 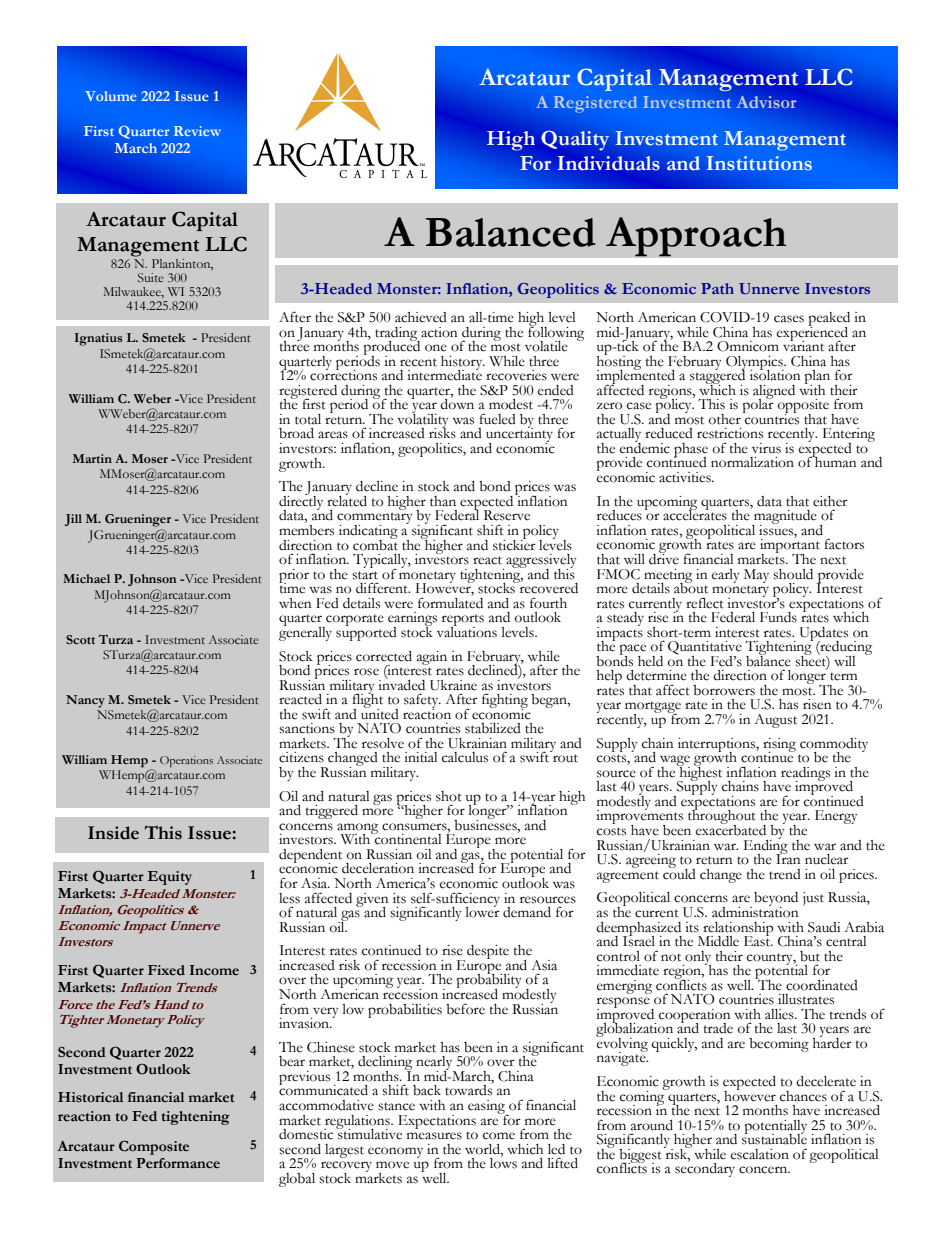 What do you see at coordinates (778, 617) in the screenshot?
I see `Funds` at bounding box center [778, 617].
